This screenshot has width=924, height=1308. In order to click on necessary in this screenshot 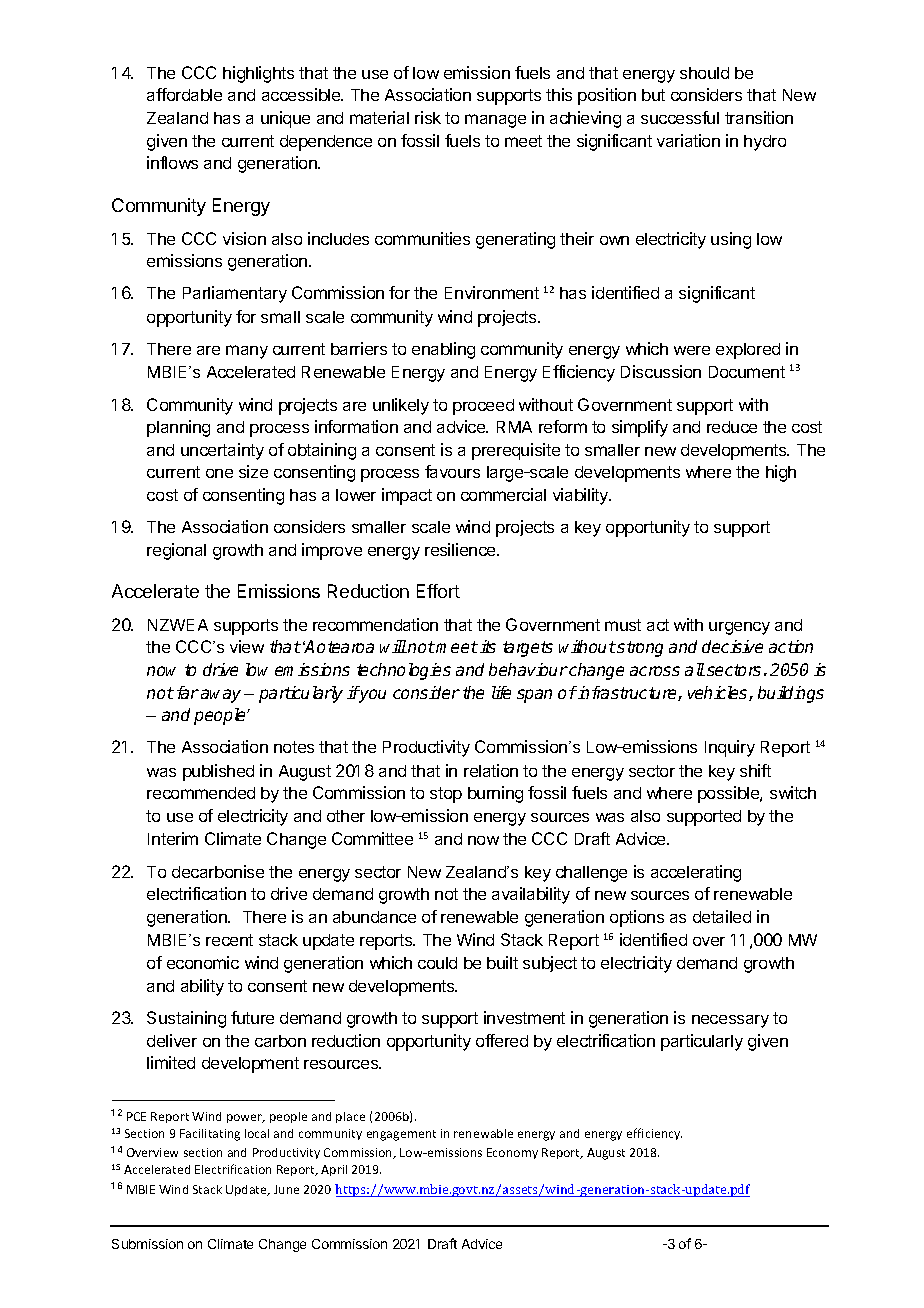, I will do `click(730, 1021)`.
